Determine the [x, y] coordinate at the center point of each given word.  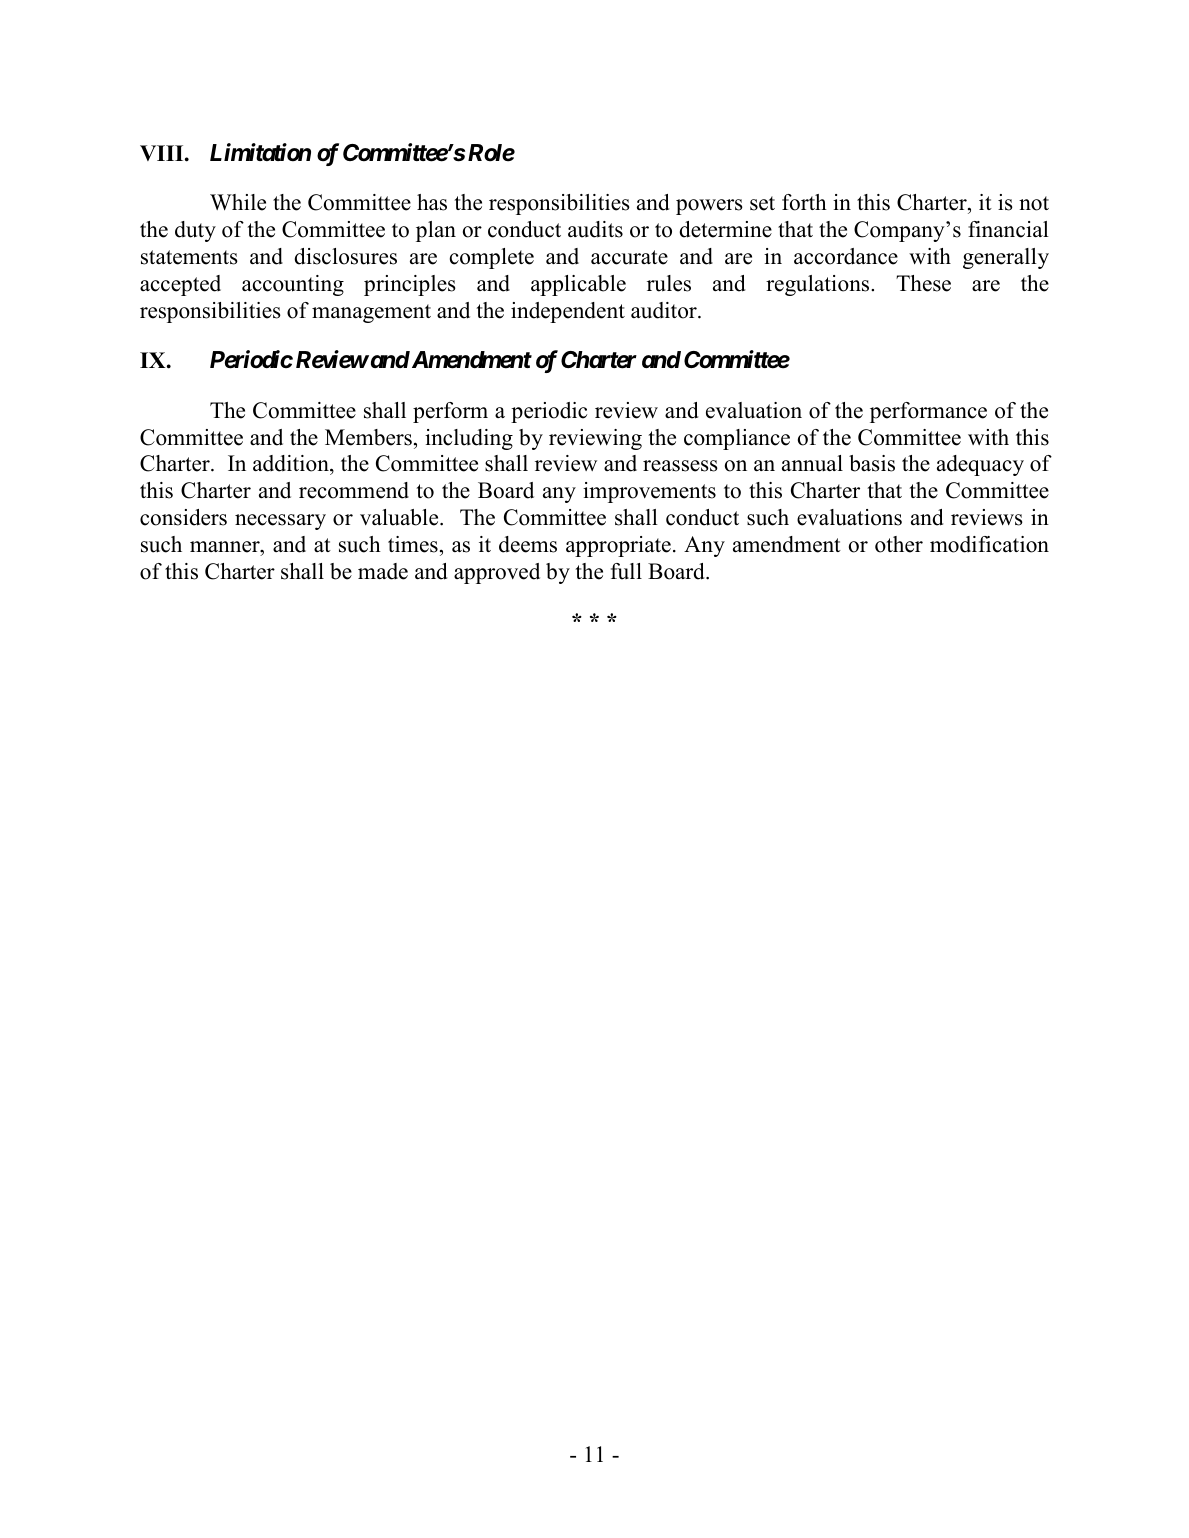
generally [1006, 258]
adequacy [980, 465]
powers [709, 207]
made [383, 571]
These [923, 283]
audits [595, 229]
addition [292, 465]
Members [368, 437]
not [1034, 203]
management [371, 313]
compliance [737, 439]
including [469, 439]
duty [195, 231]
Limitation [260, 152]
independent [568, 312]
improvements [649, 492]
